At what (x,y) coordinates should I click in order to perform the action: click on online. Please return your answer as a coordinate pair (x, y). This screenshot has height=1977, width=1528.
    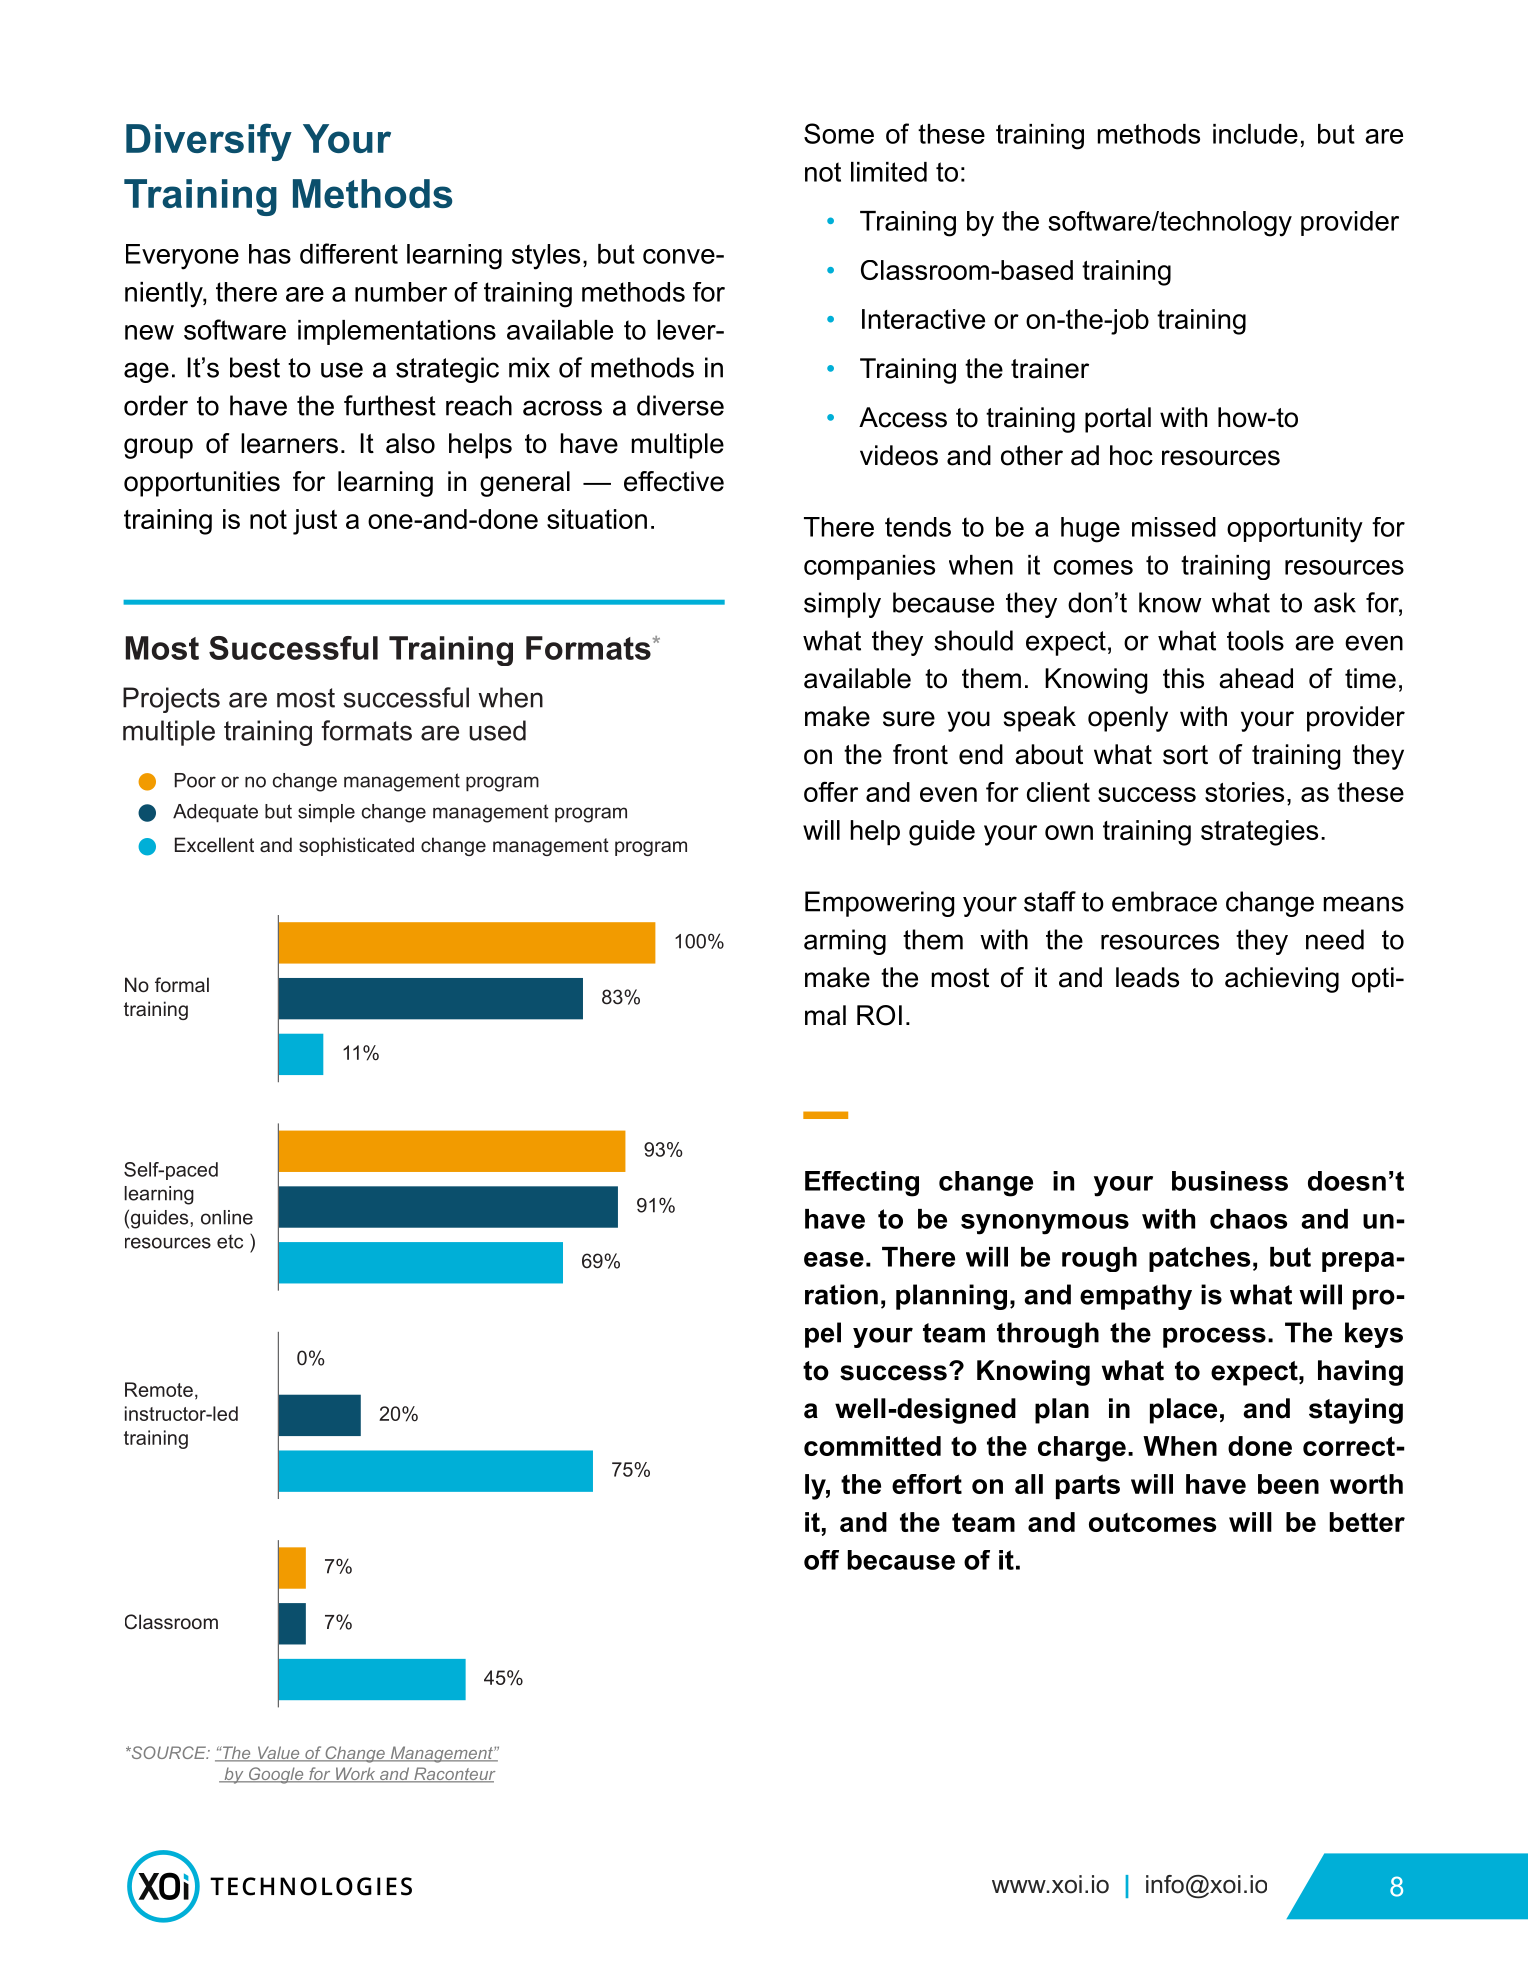
    Looking at the image, I should click on (227, 1217).
